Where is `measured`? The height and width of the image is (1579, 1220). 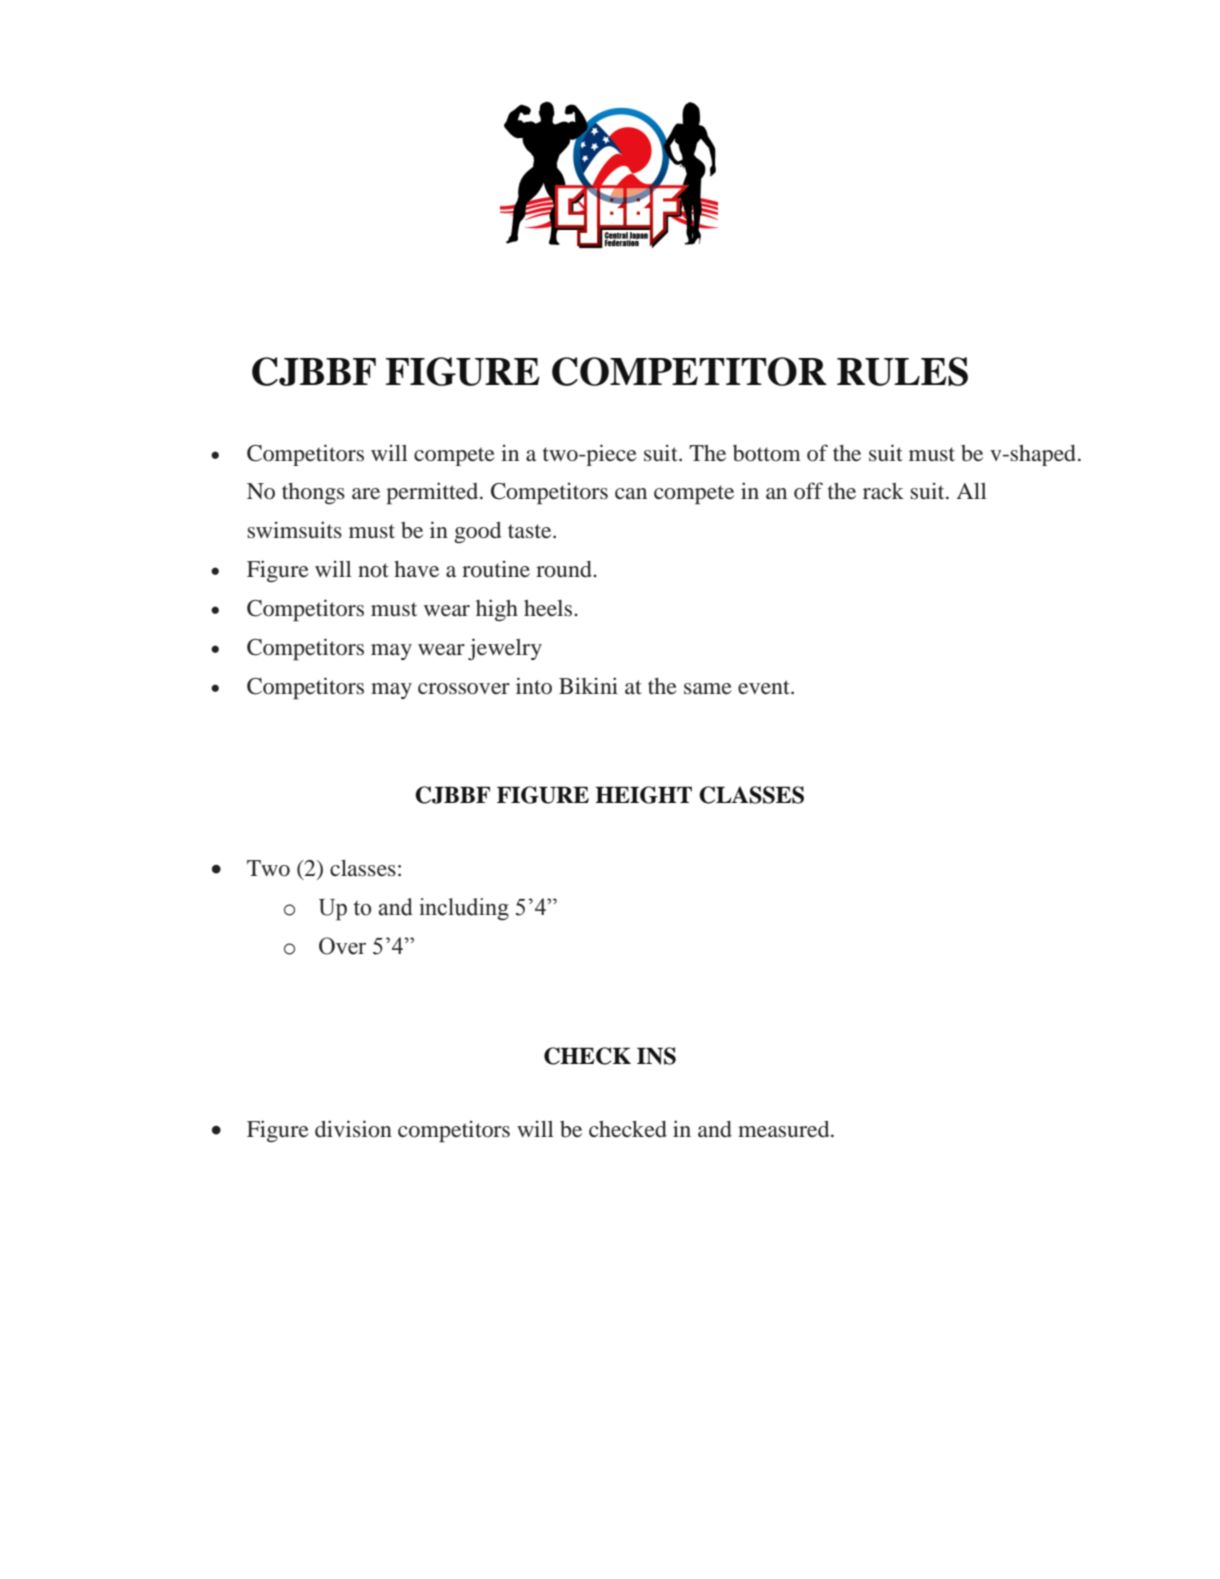 measured is located at coordinates (785, 1129).
